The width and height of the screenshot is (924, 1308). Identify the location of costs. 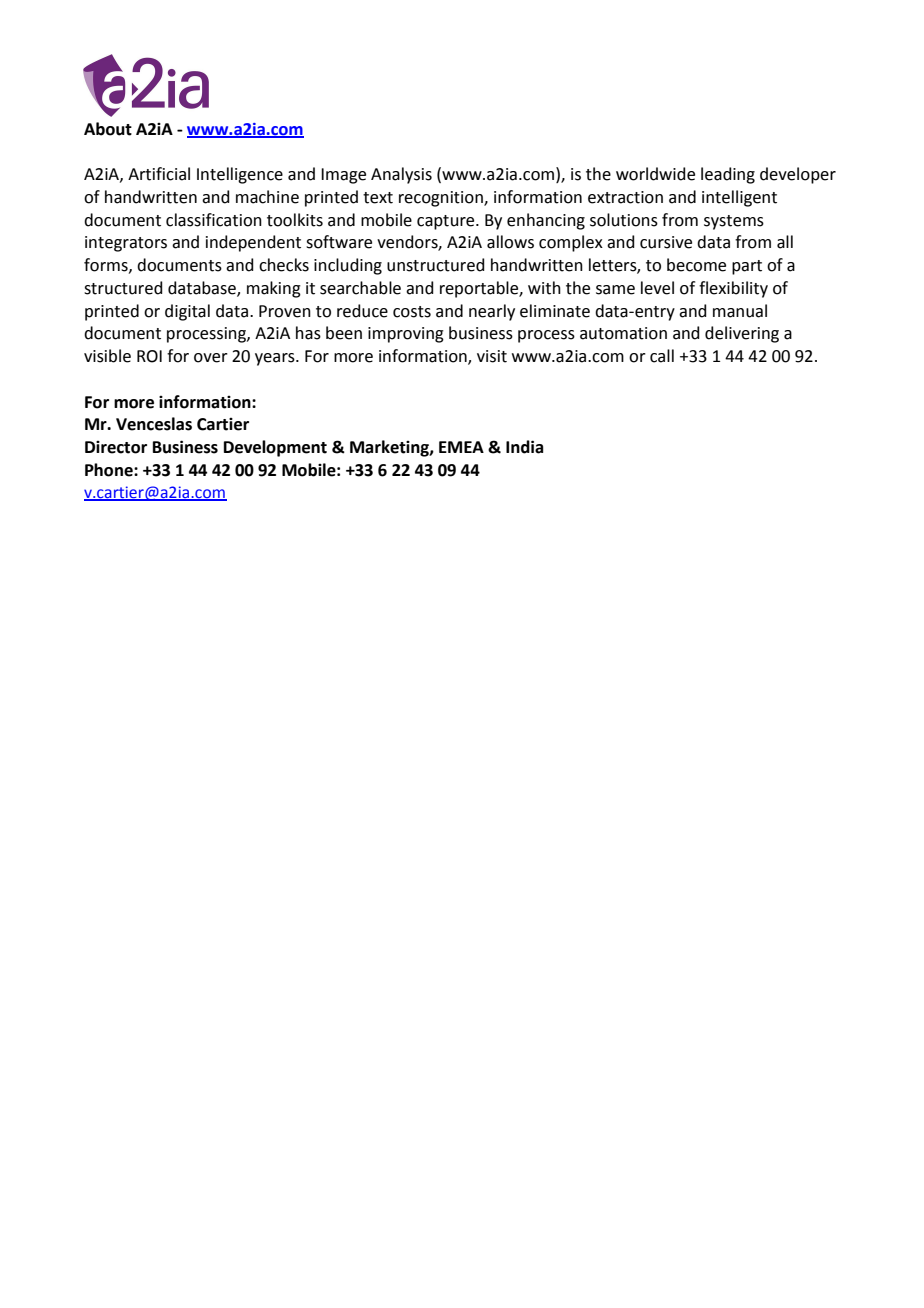
(412, 312).
